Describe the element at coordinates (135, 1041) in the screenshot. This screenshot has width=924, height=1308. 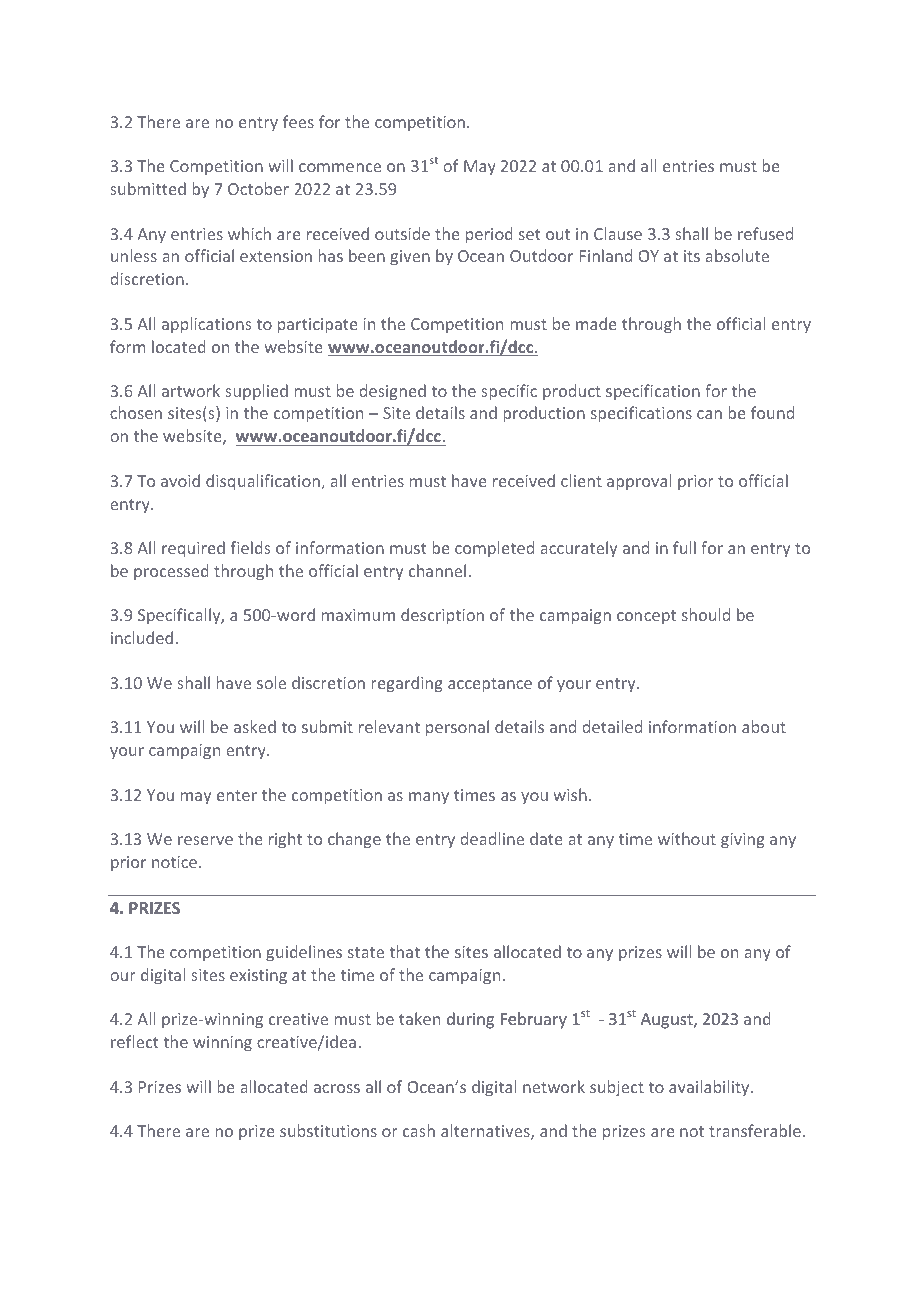
I see `reflect` at that location.
